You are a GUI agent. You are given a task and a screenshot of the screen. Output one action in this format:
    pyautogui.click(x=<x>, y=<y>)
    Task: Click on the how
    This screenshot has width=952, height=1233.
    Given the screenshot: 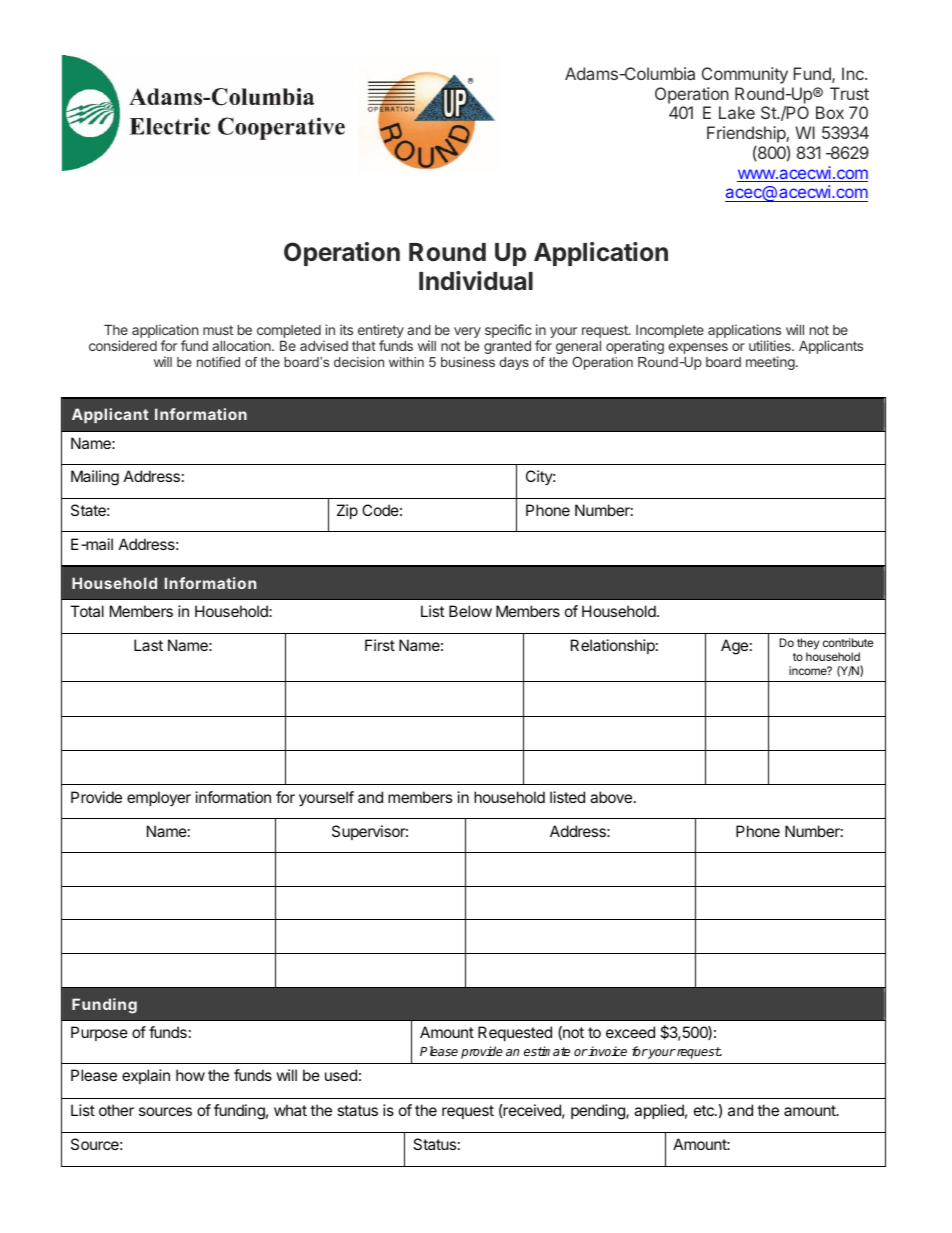 What is the action you would take?
    pyautogui.click(x=190, y=1075)
